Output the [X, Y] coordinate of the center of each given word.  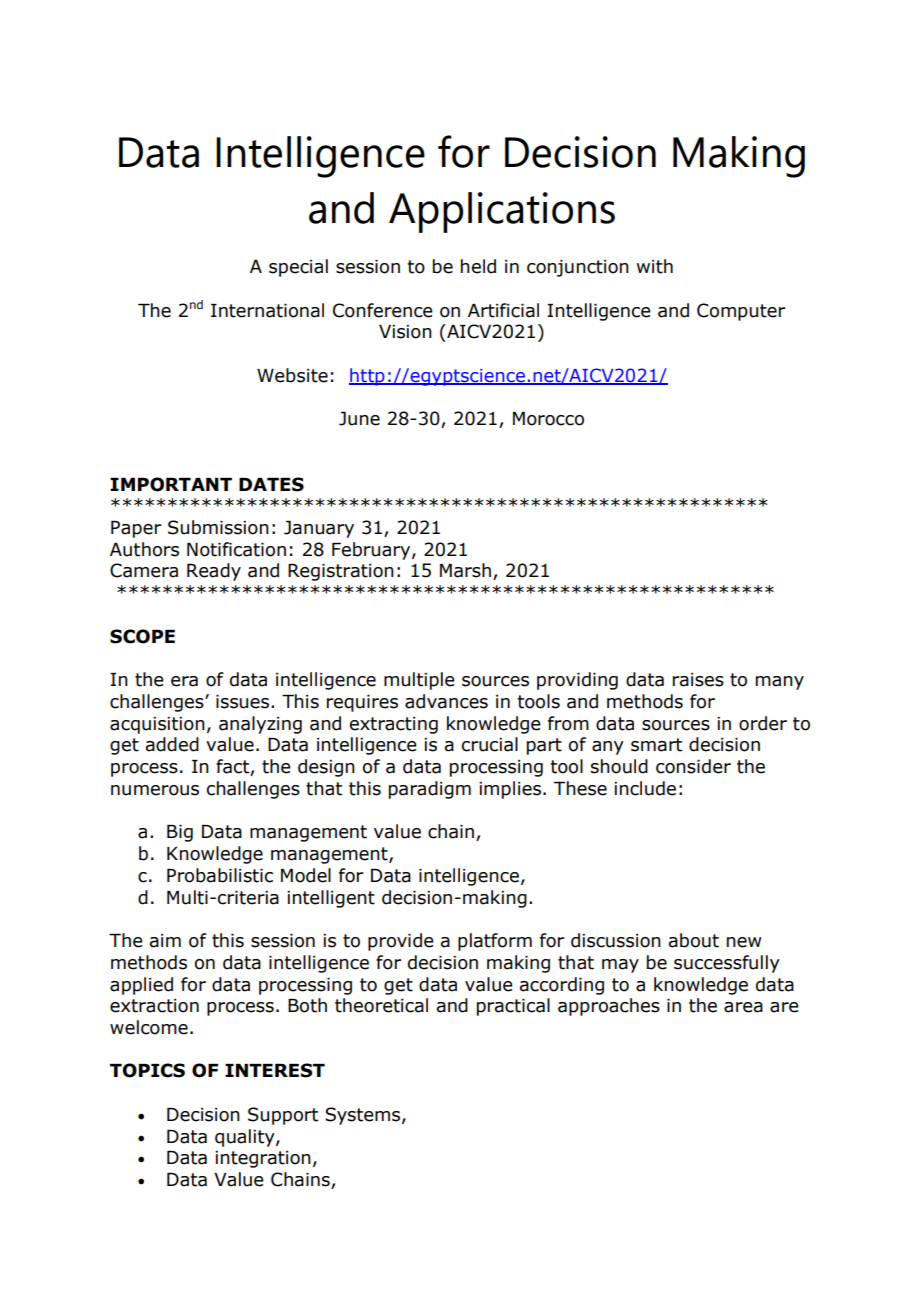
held [478, 266]
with [654, 266]
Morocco [548, 419]
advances [446, 701]
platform [495, 942]
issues [244, 702]
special [298, 268]
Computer [741, 312]
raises [698, 680]
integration [263, 1159]
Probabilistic [220, 875]
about [694, 940]
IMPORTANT [171, 484]
